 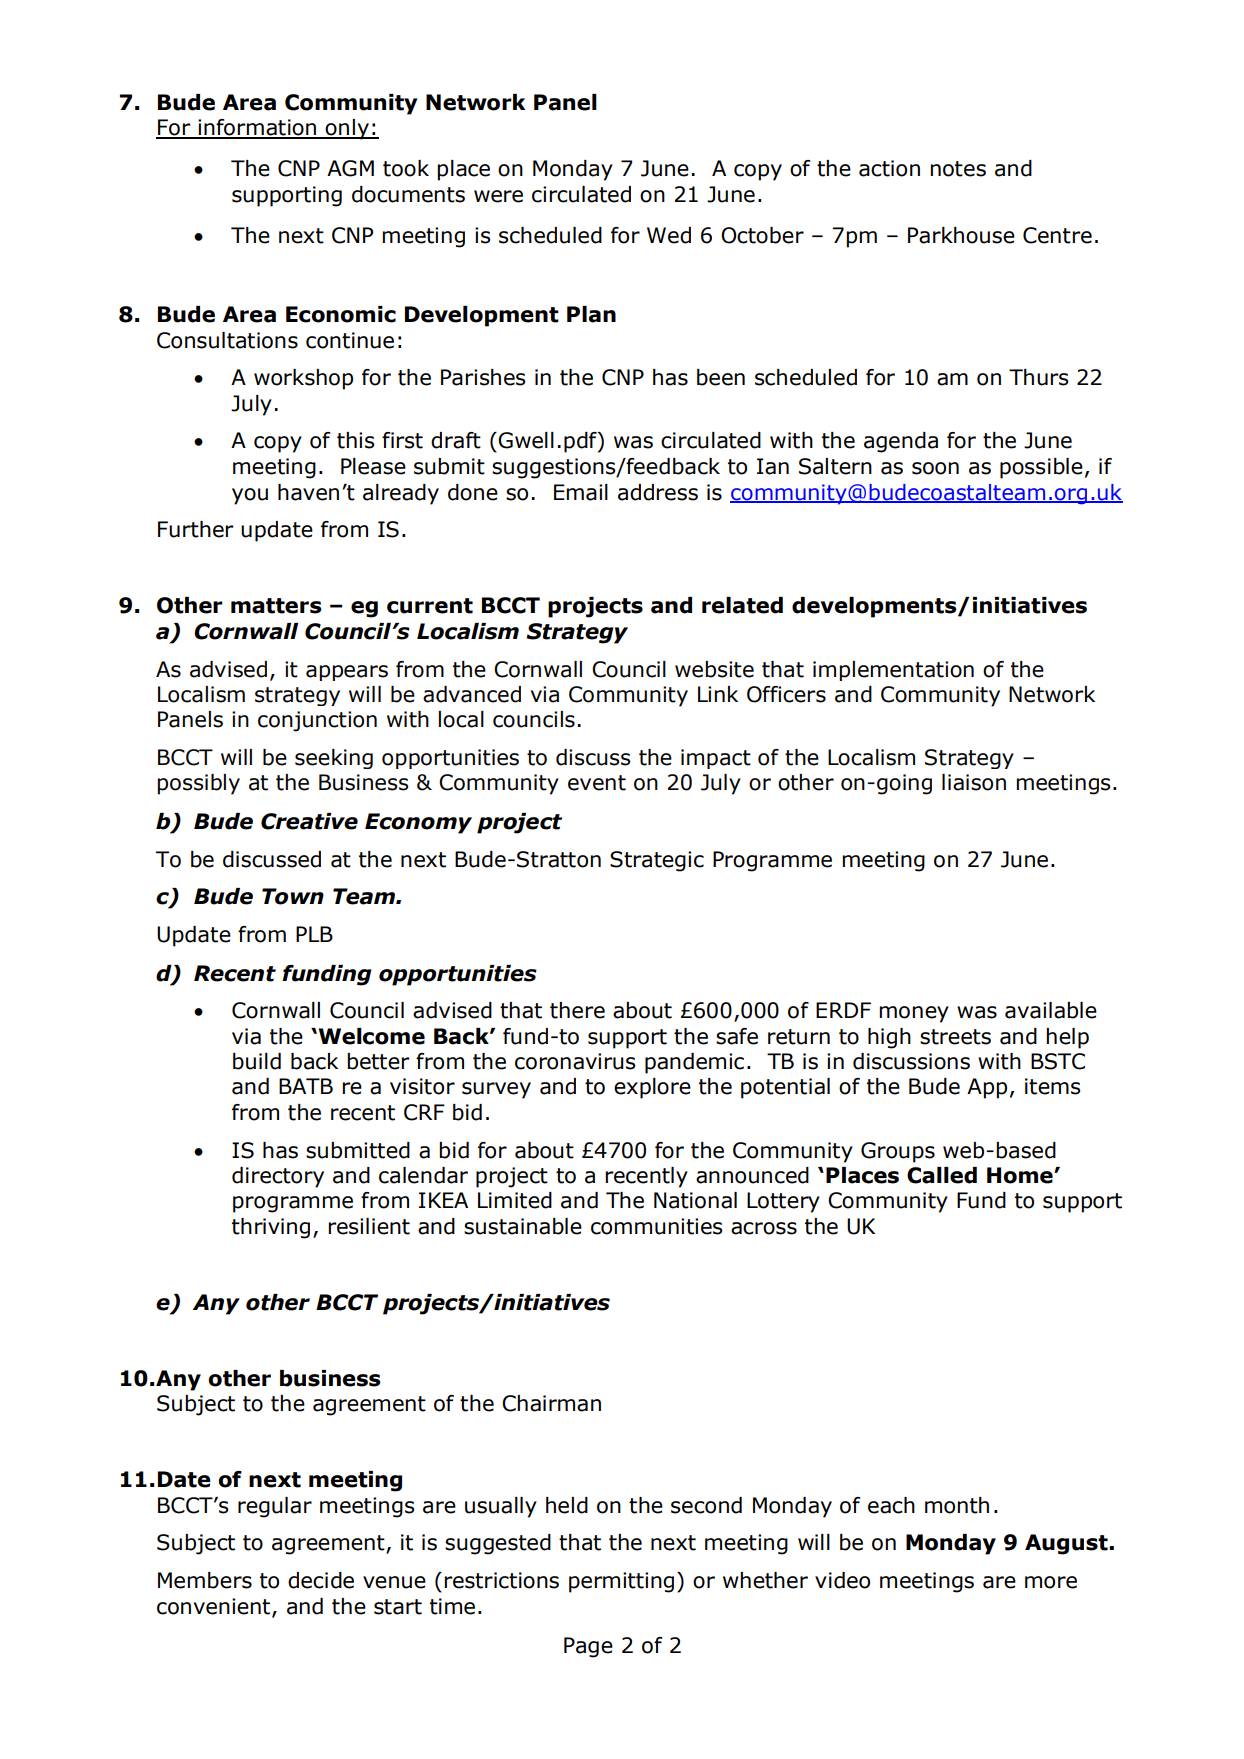 What do you see at coordinates (714, 669) in the screenshot?
I see `website` at bounding box center [714, 669].
